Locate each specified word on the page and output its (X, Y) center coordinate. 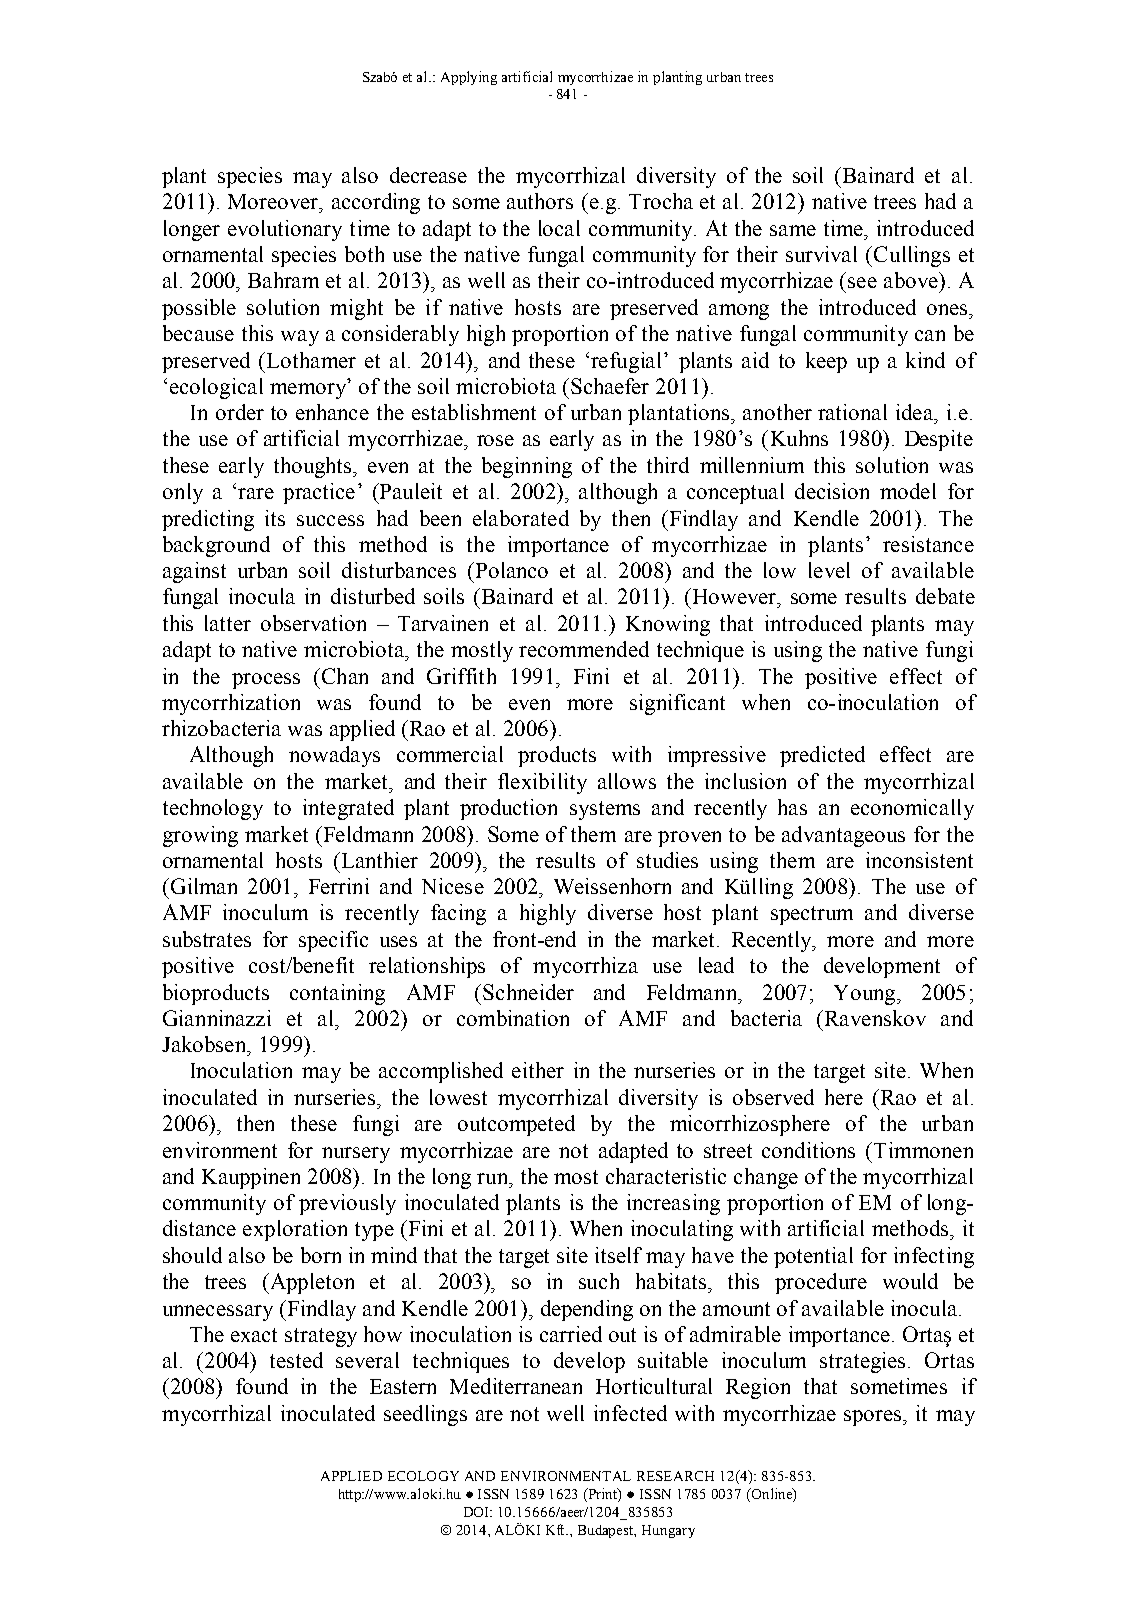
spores (874, 1418)
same (793, 230)
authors (540, 201)
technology (213, 809)
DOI (478, 1512)
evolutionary (285, 230)
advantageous (843, 836)
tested (296, 1360)
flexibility (542, 783)
